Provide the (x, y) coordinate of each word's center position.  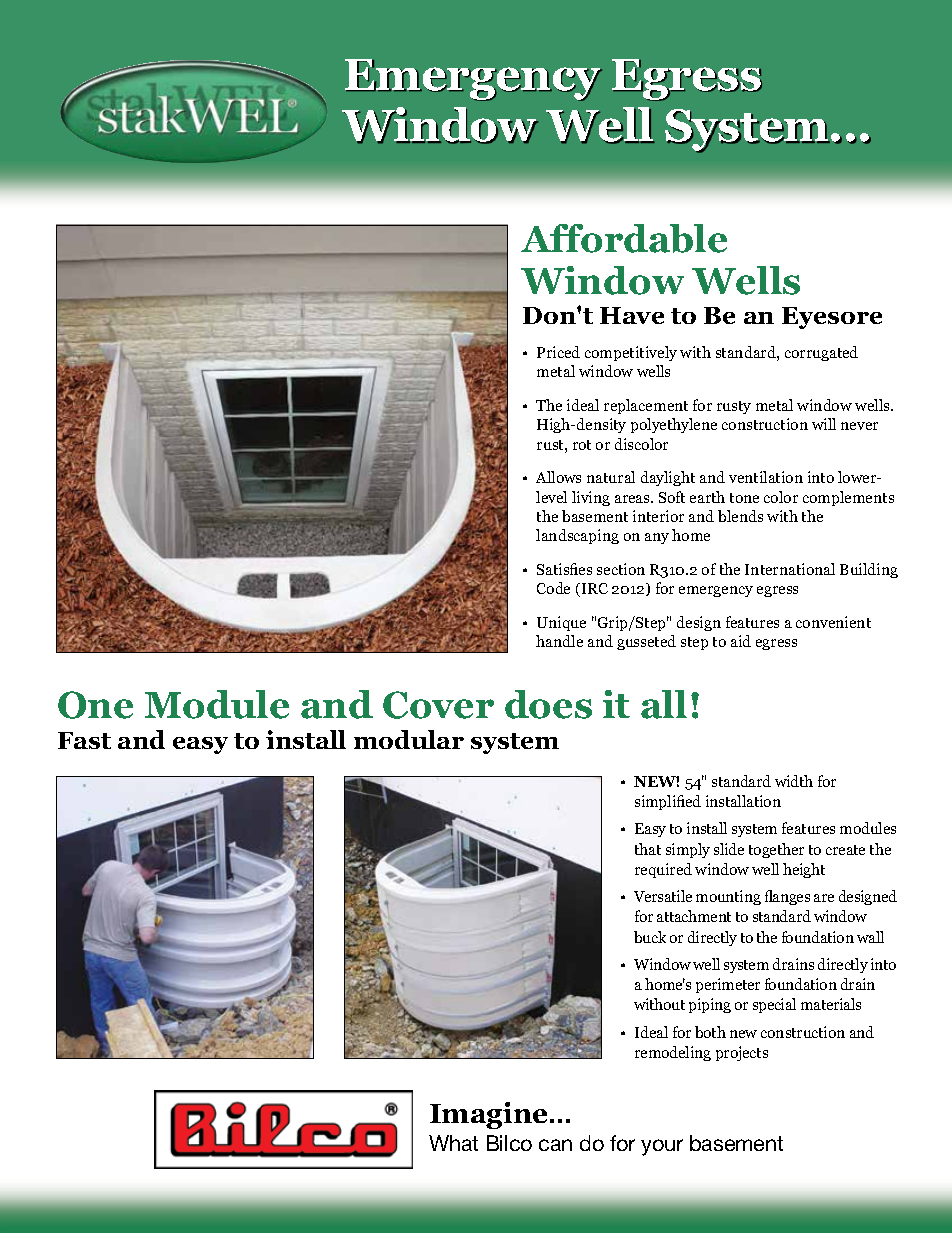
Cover (438, 705)
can (555, 1145)
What (453, 1143)
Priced (558, 352)
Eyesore (832, 318)
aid (741, 641)
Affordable (624, 238)
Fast (84, 740)
